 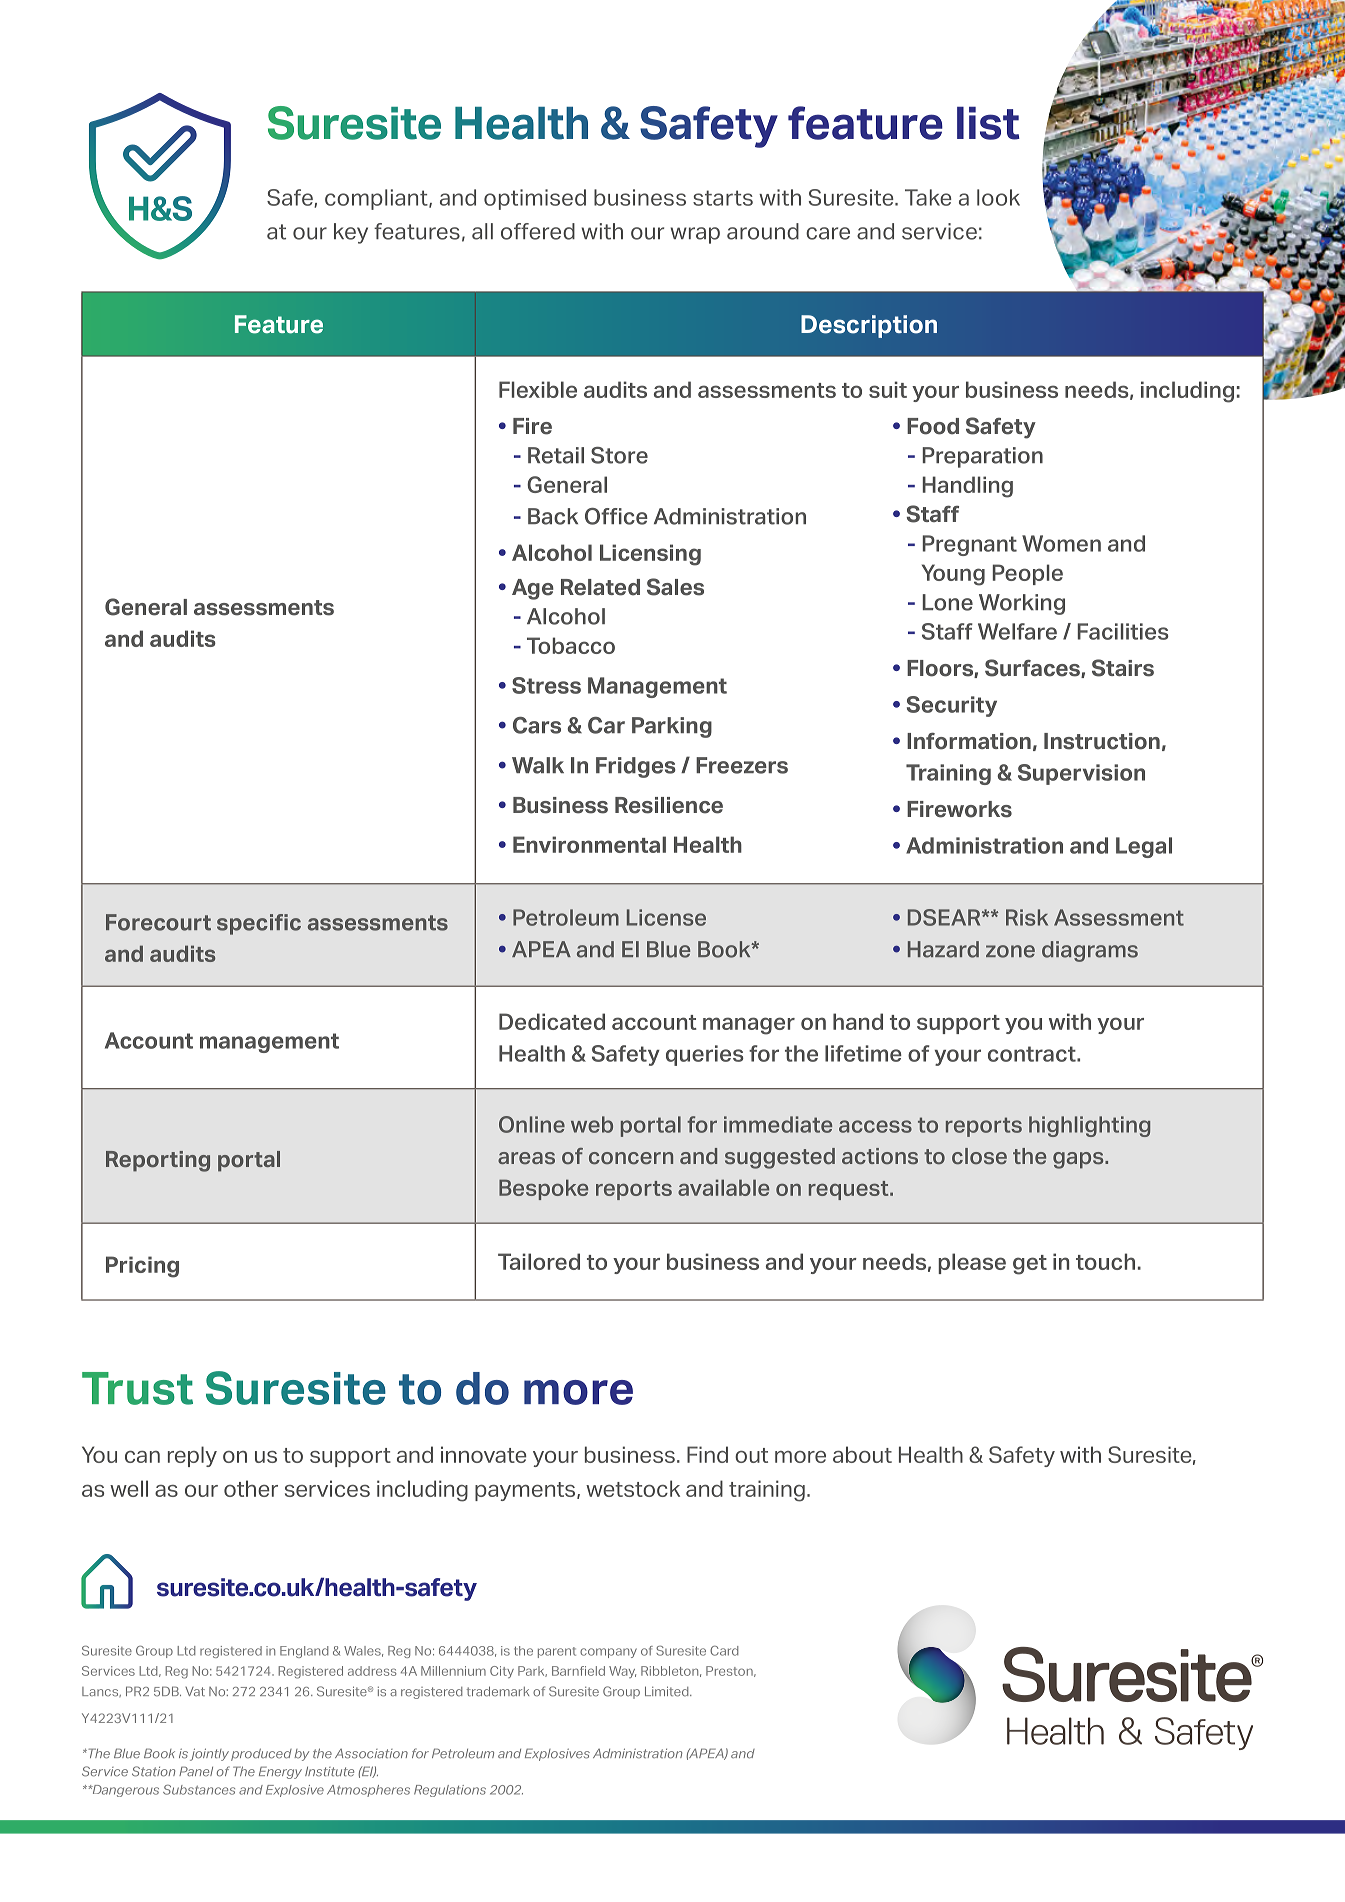 I want to click on look, so click(x=998, y=197).
